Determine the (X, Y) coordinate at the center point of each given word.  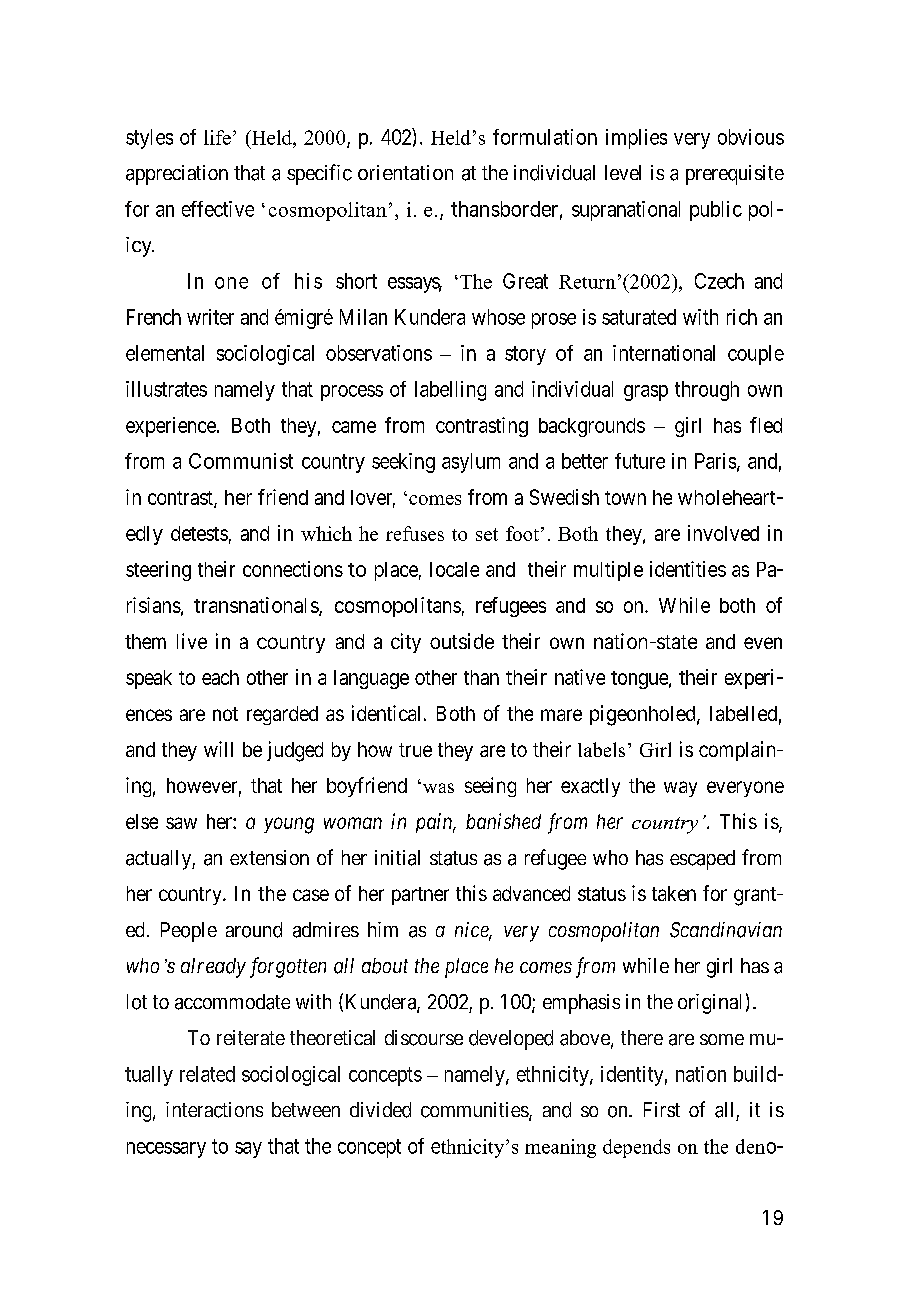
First (662, 1109)
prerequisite (735, 175)
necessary (166, 1150)
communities (475, 1111)
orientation (405, 172)
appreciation (177, 175)
